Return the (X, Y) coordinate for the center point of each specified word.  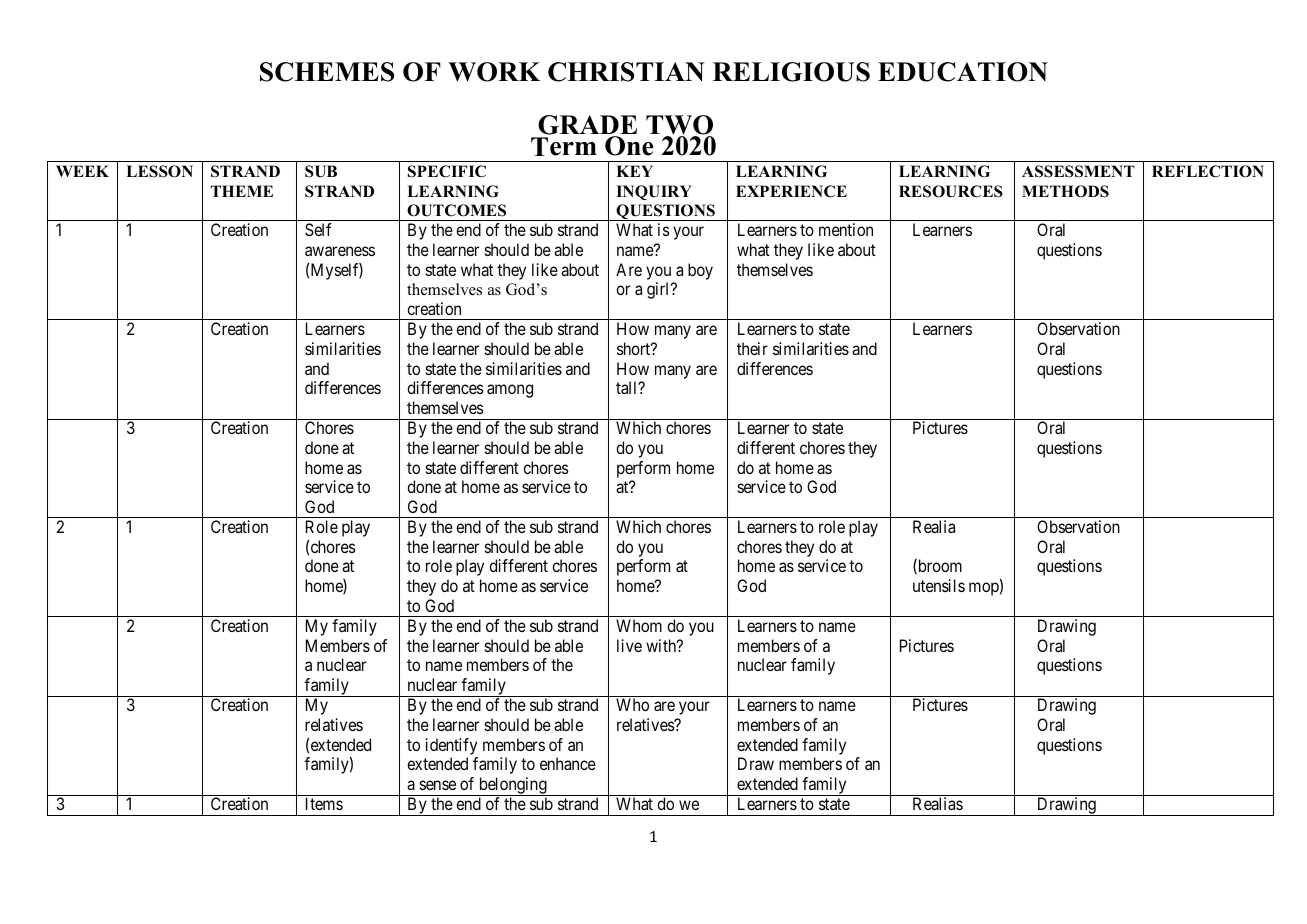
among (510, 391)
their (752, 348)
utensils (939, 585)
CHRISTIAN (626, 72)
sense (438, 785)
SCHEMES (327, 72)
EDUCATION (963, 72)
